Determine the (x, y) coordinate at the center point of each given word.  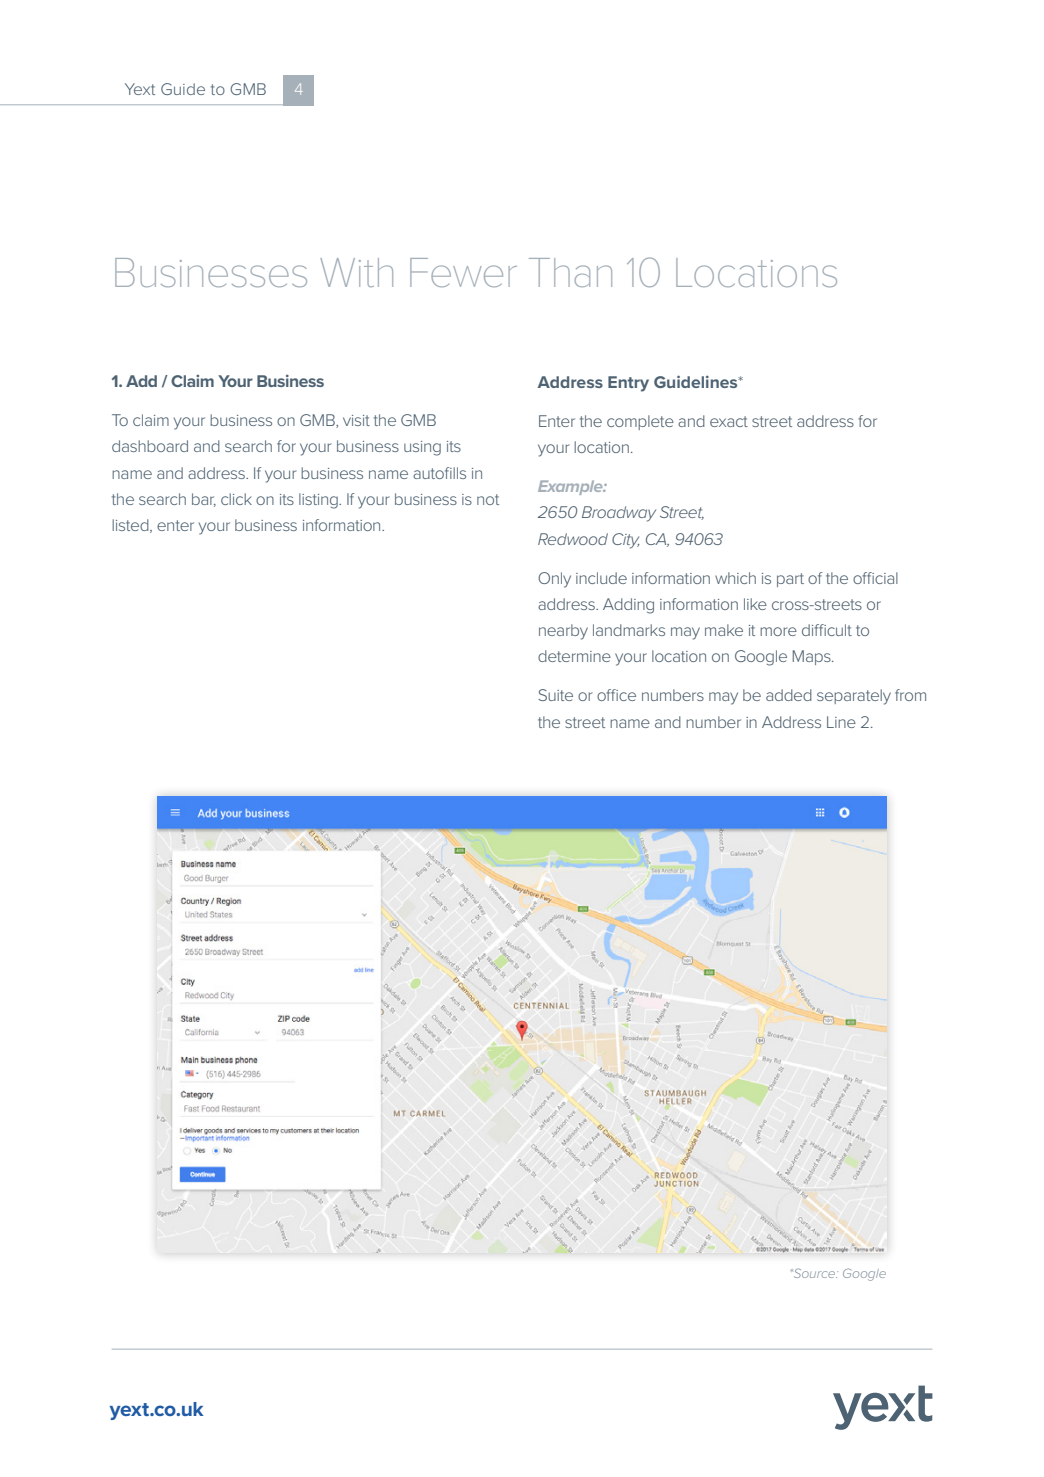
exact (729, 421)
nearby (563, 632)
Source (814, 1273)
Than (570, 272)
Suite (555, 695)
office (616, 695)
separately (854, 697)
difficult (827, 630)
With (356, 272)
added (789, 695)
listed (131, 526)
